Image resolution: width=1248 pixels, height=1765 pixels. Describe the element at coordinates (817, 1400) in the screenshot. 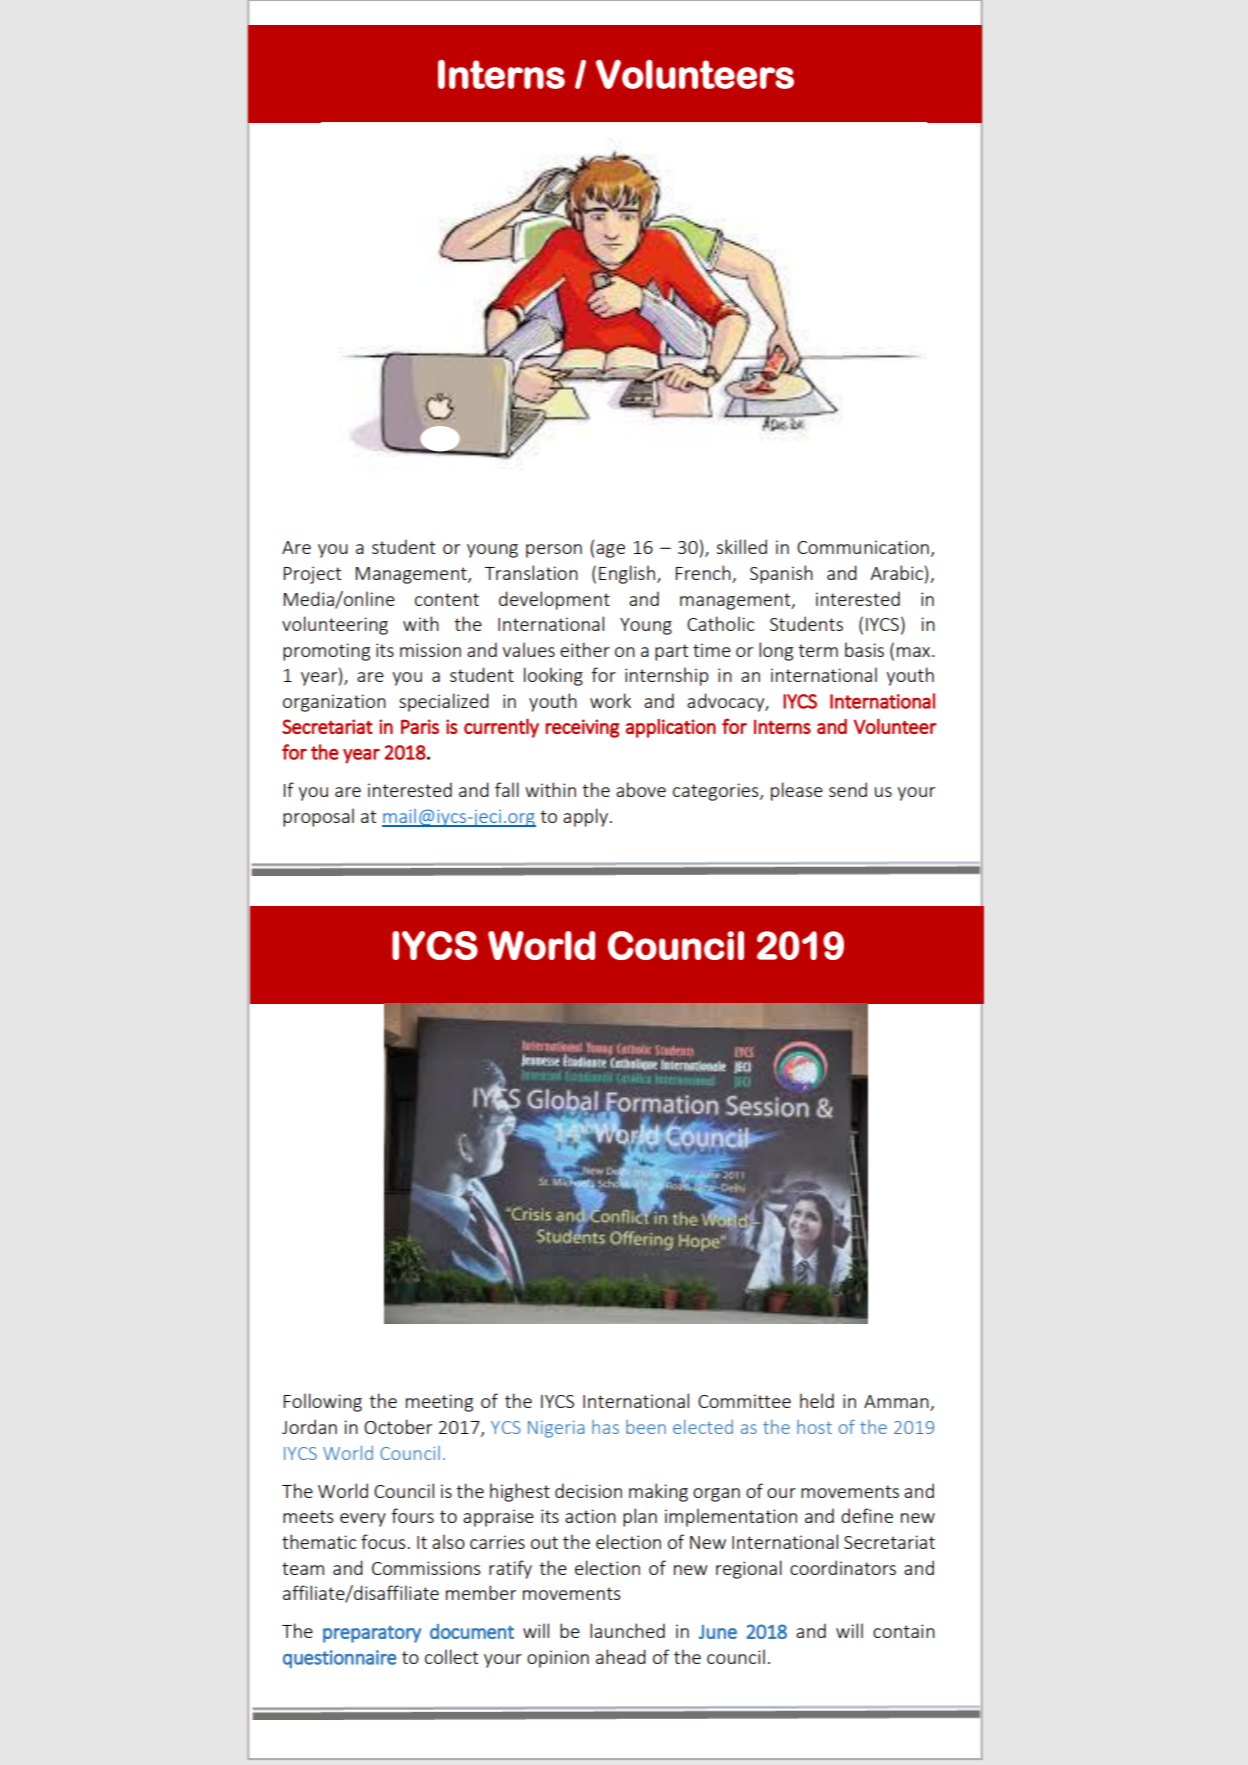

I see `held` at that location.
